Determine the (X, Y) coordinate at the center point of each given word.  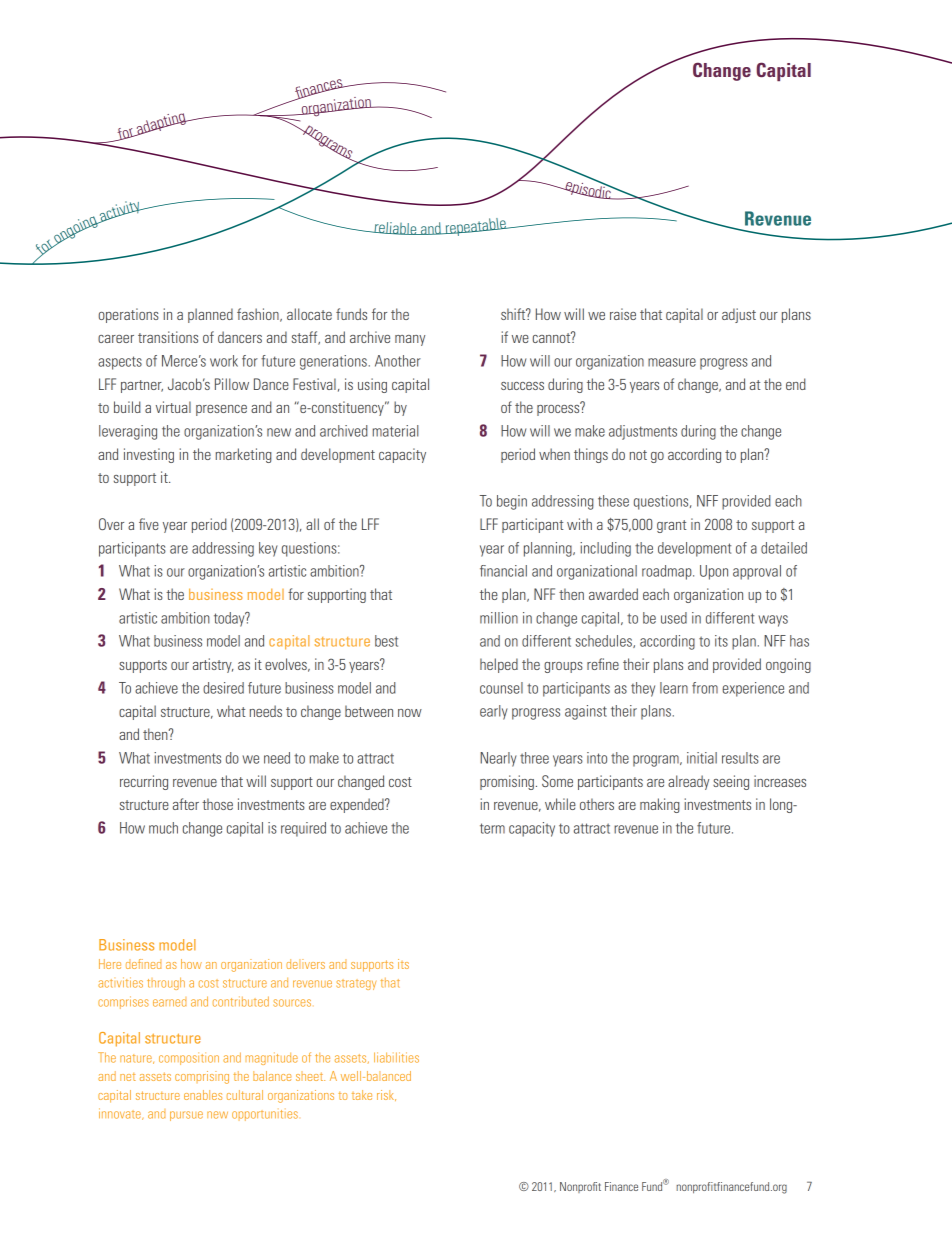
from (705, 688)
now (410, 713)
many (410, 340)
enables (203, 1095)
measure (672, 362)
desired (223, 688)
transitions (168, 337)
